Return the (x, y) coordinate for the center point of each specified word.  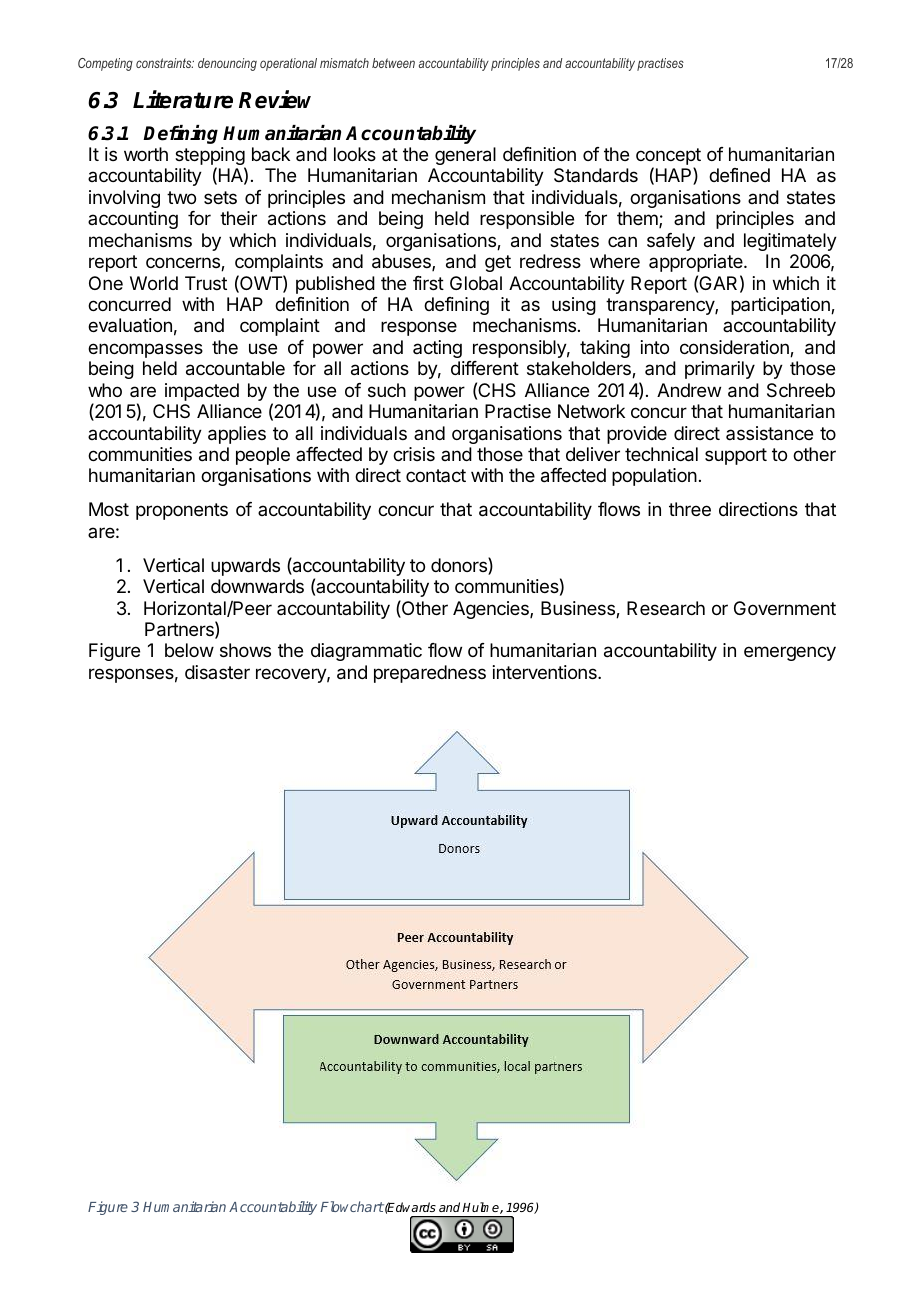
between (393, 63)
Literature (183, 99)
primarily (720, 370)
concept (668, 158)
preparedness (430, 674)
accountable (235, 368)
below (189, 650)
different (485, 368)
